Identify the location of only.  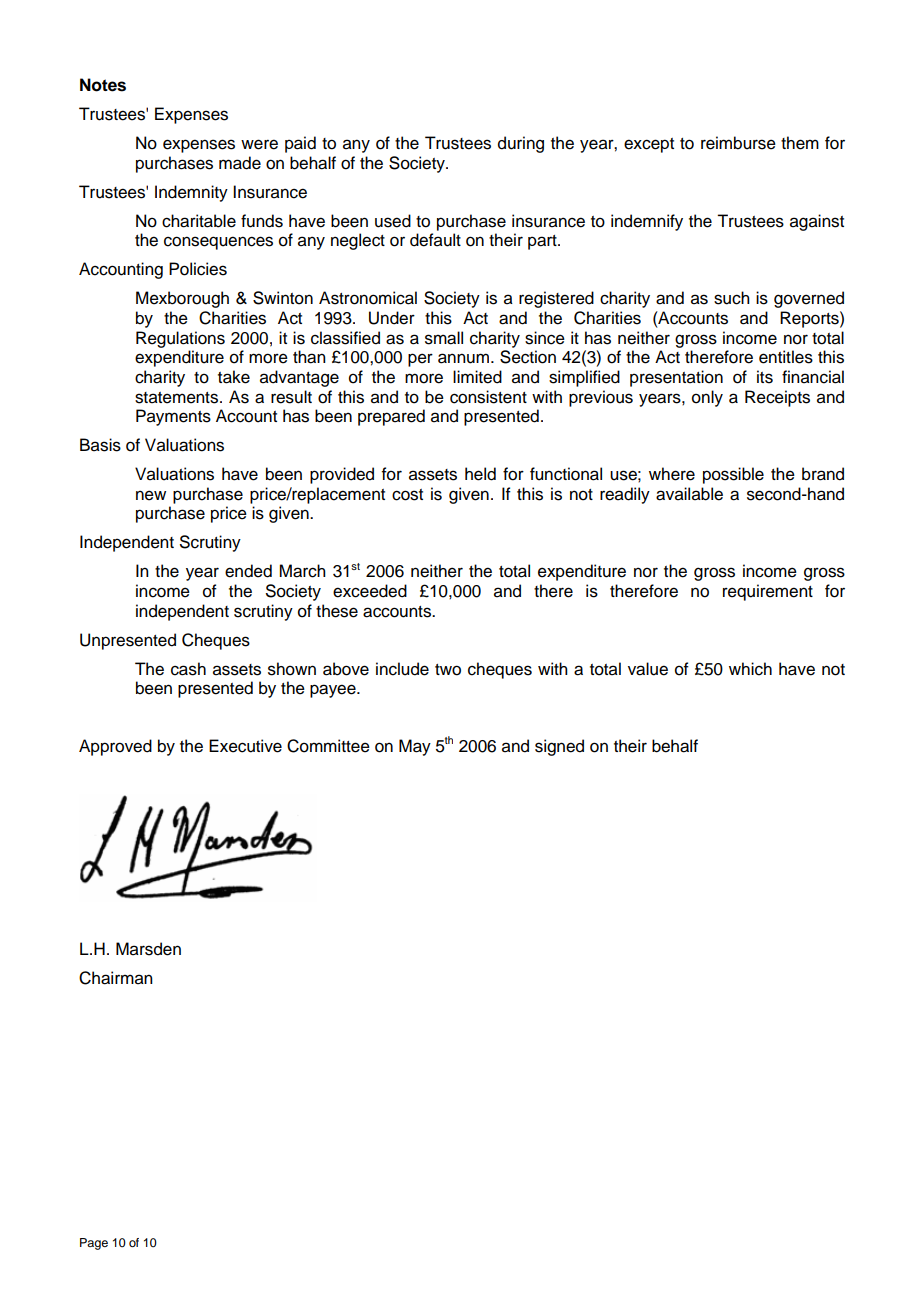
(707, 398).
